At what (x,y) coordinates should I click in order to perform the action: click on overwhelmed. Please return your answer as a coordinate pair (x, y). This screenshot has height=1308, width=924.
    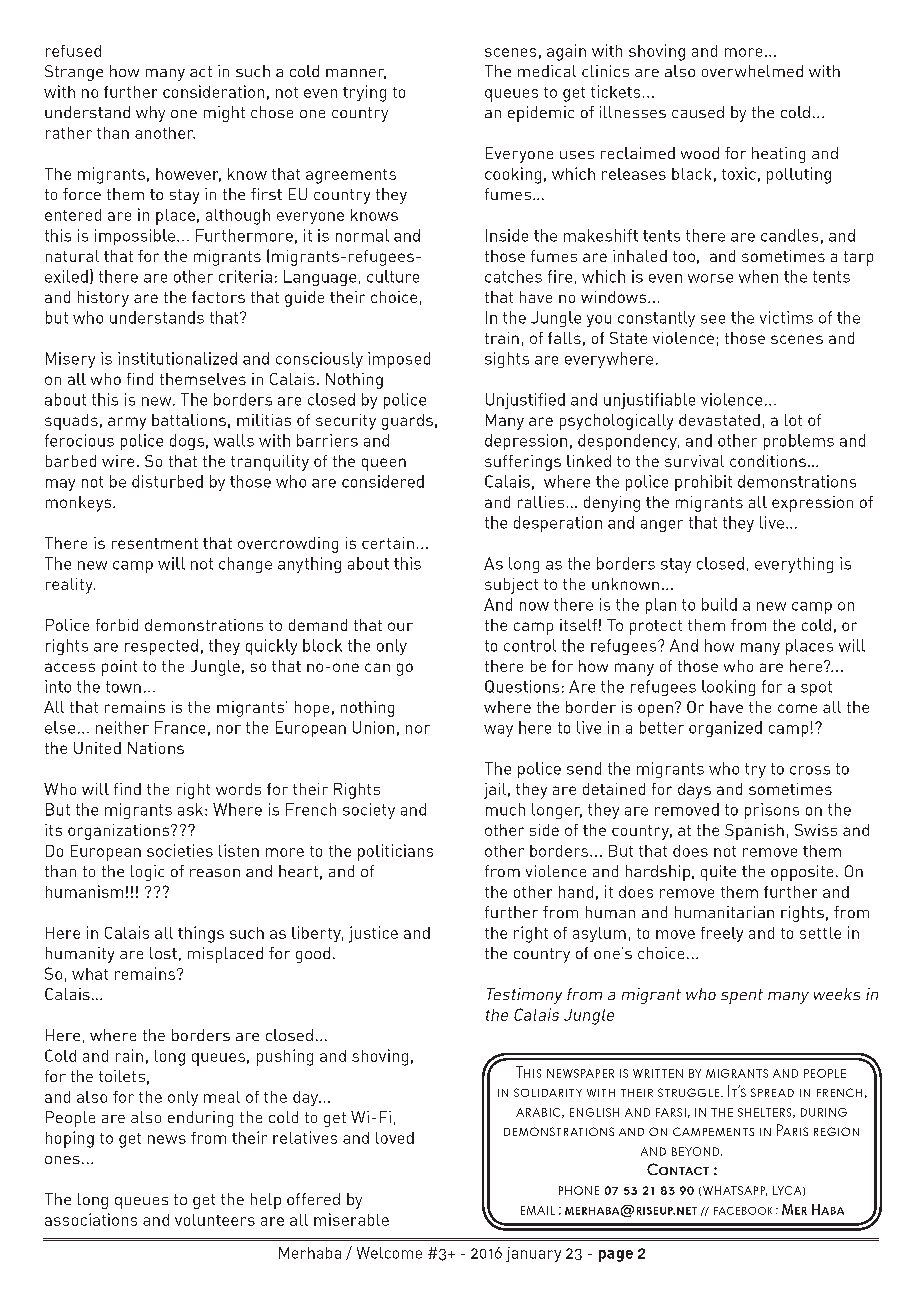
    Looking at the image, I should click on (752, 71).
